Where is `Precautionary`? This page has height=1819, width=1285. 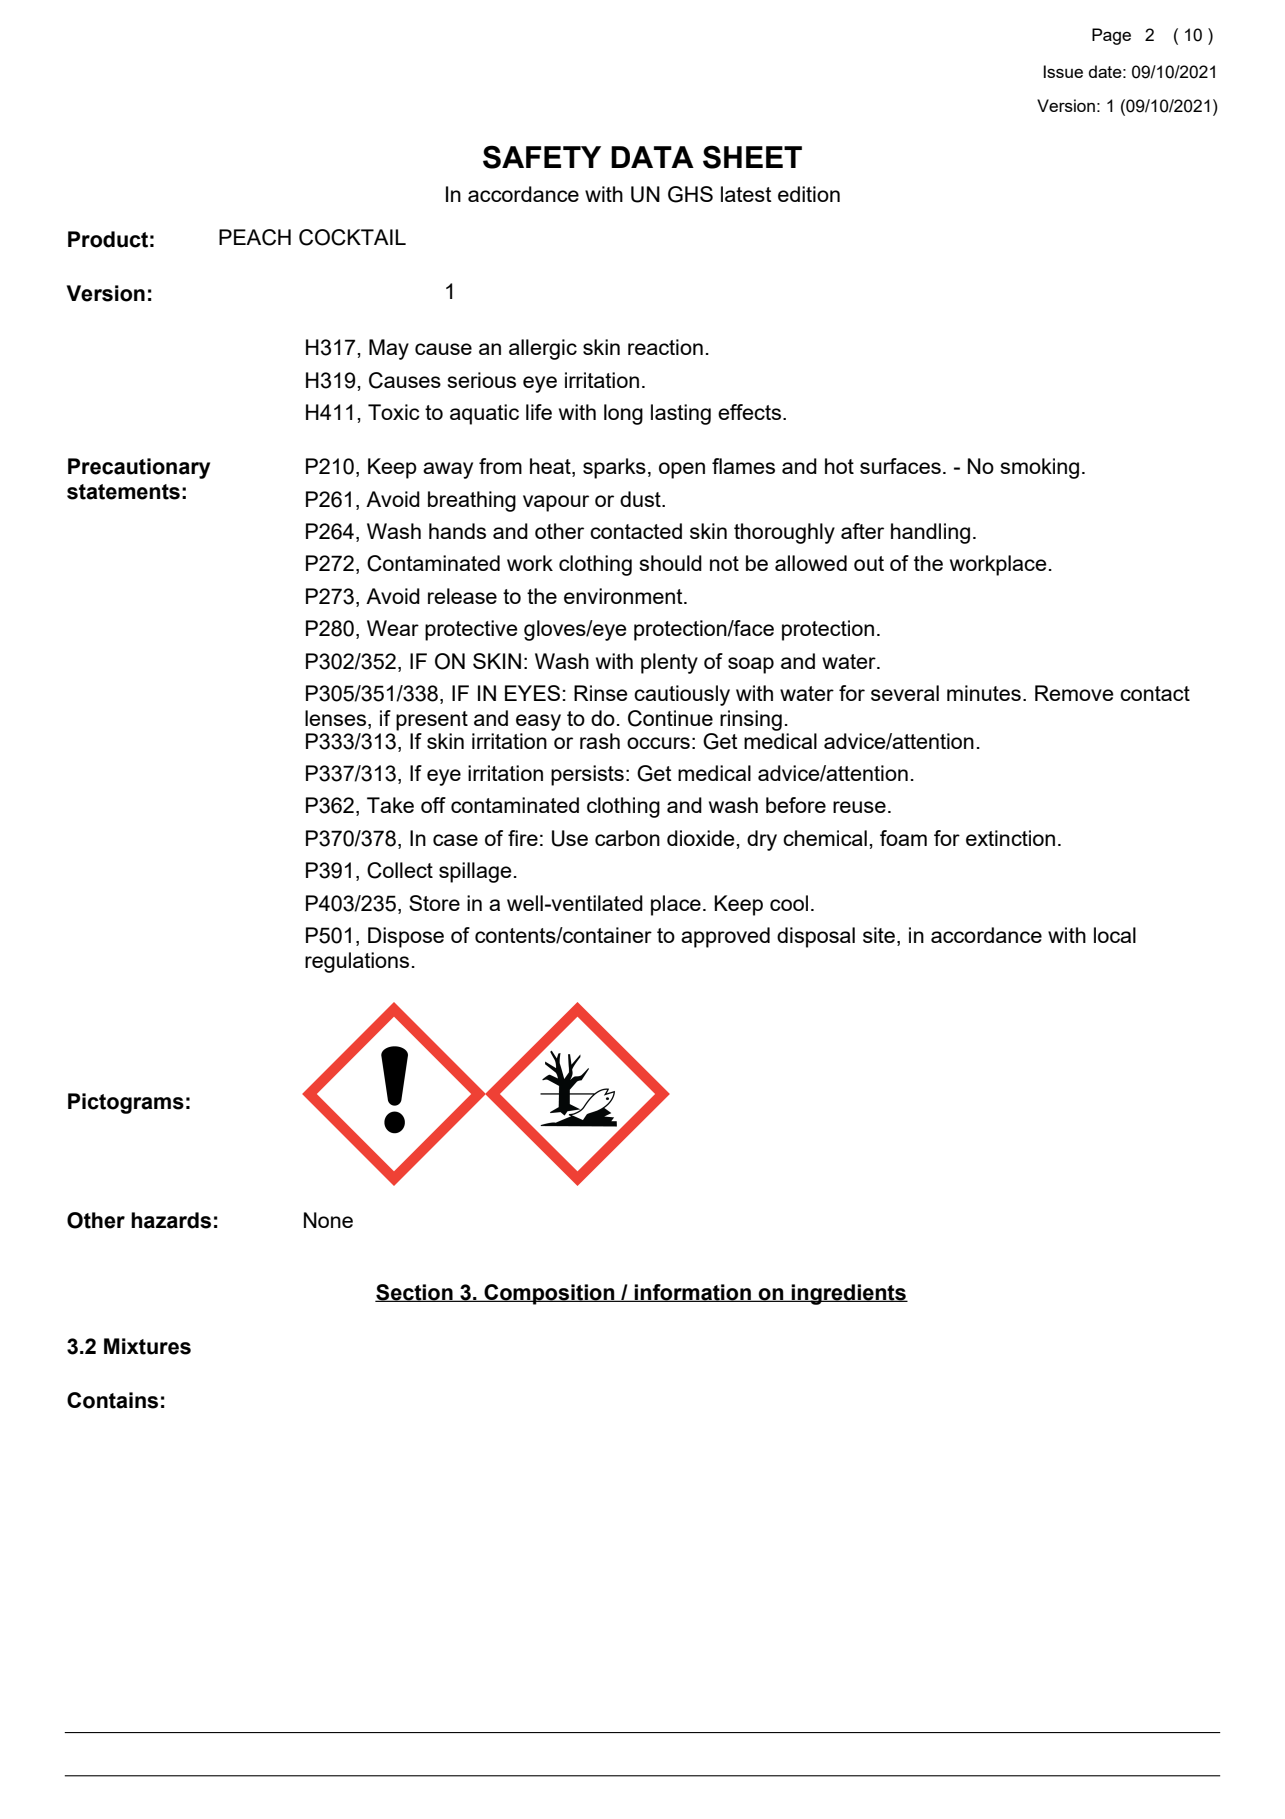 Precautionary is located at coordinates (139, 468).
